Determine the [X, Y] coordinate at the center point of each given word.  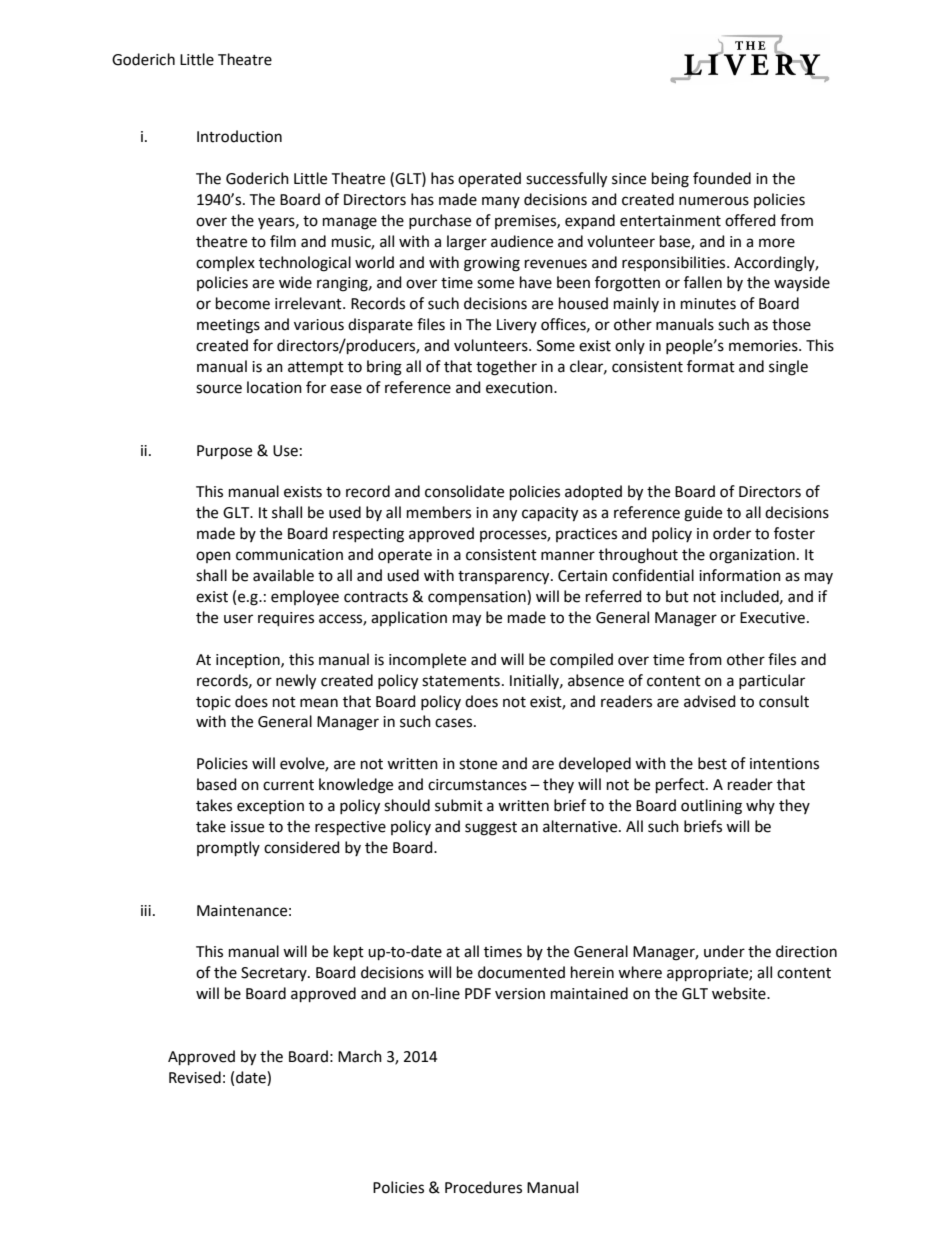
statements [461, 681]
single [788, 368]
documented [521, 972]
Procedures [483, 1187]
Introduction [239, 136]
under [724, 951]
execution [520, 388]
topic [213, 703]
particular [772, 681]
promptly [228, 848]
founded [722, 178]
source [219, 389]
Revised [195, 1077]
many [501, 202]
